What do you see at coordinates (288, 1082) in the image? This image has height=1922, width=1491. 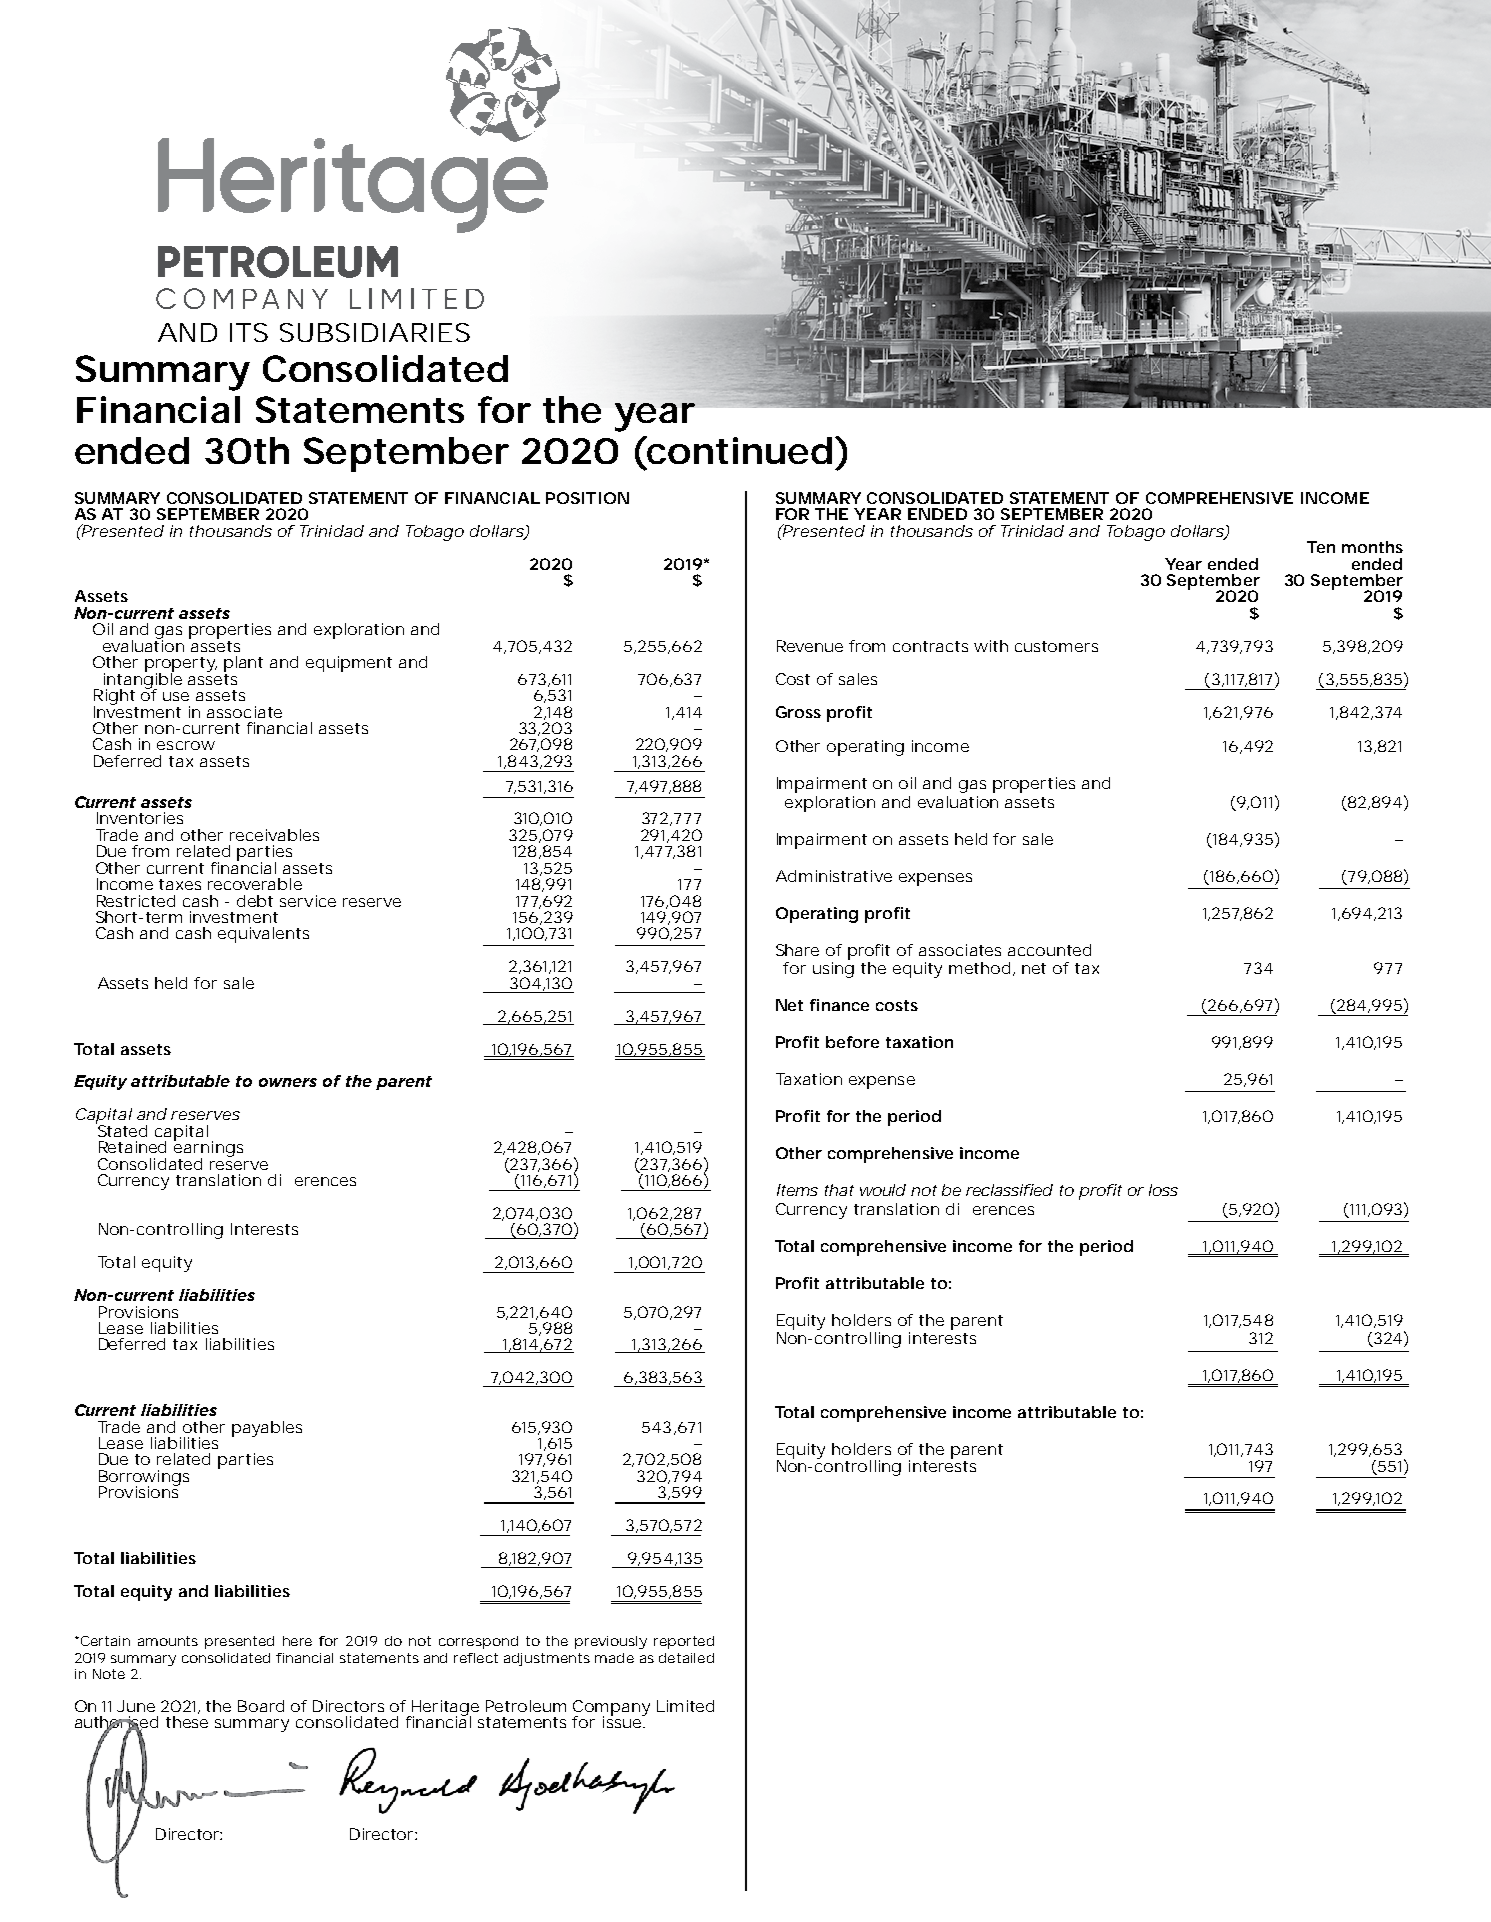 I see `owners` at bounding box center [288, 1082].
